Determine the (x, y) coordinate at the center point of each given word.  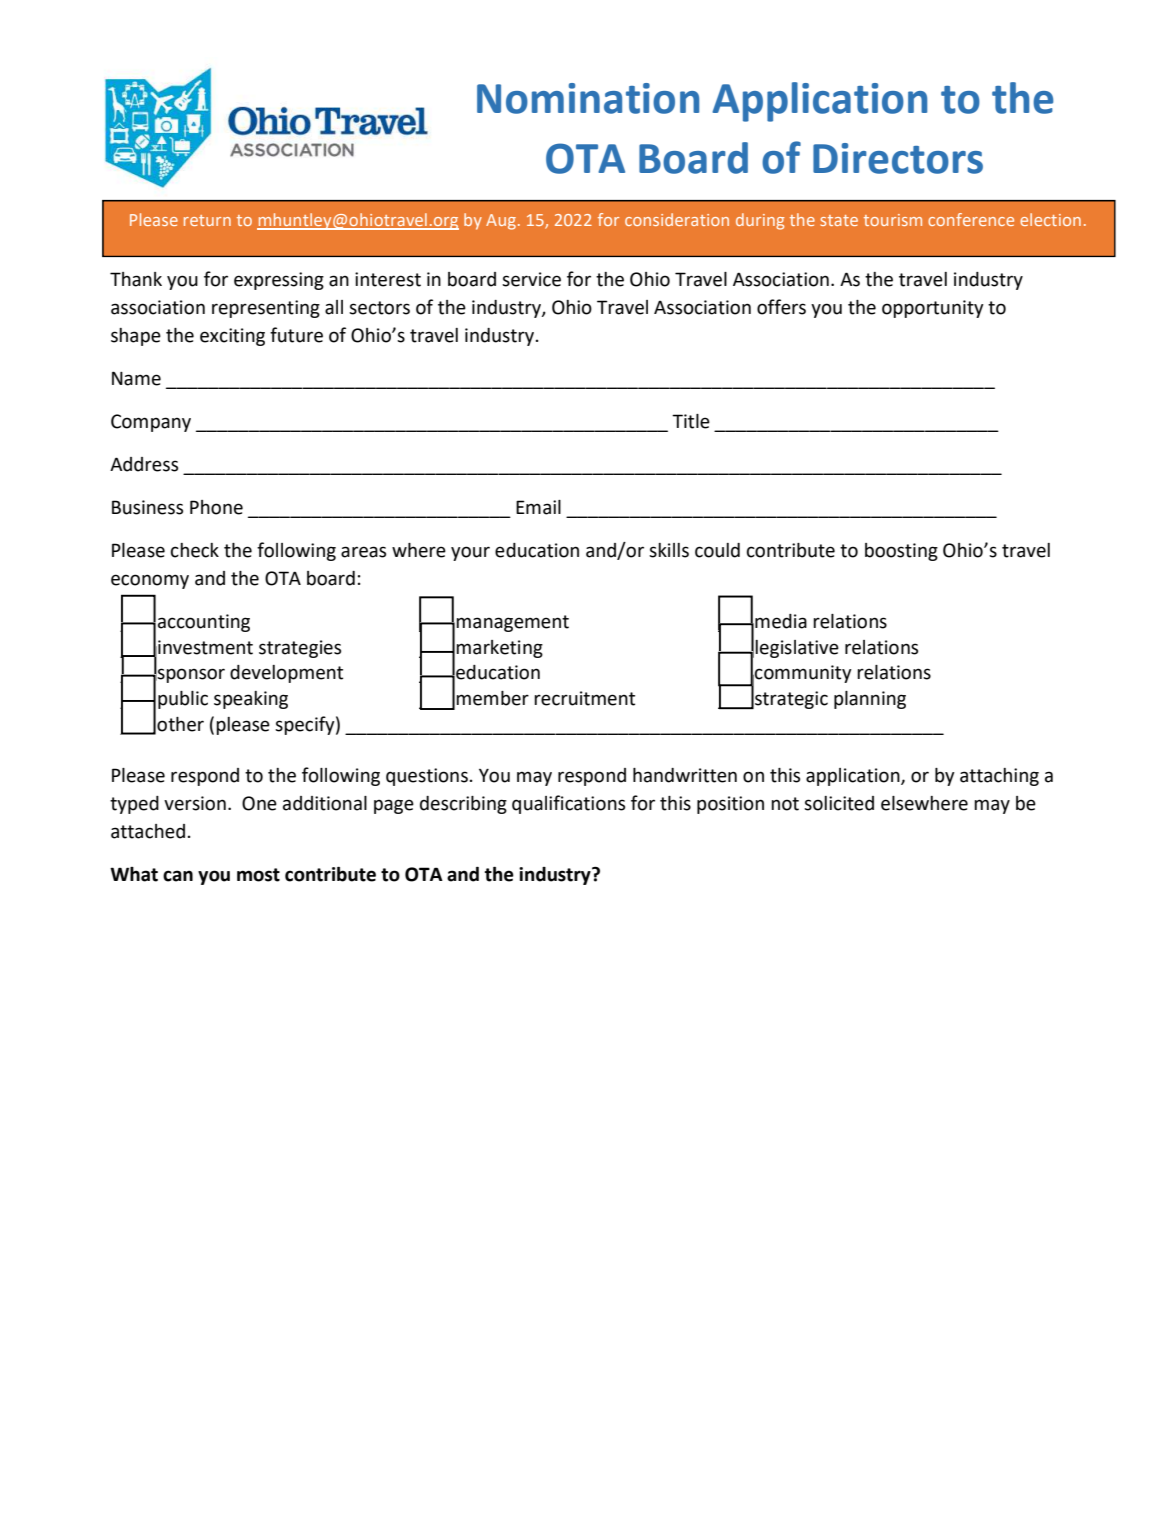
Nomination (588, 98)
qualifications (568, 804)
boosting (901, 552)
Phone (216, 507)
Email (538, 507)
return (207, 220)
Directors (898, 158)
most (258, 875)
